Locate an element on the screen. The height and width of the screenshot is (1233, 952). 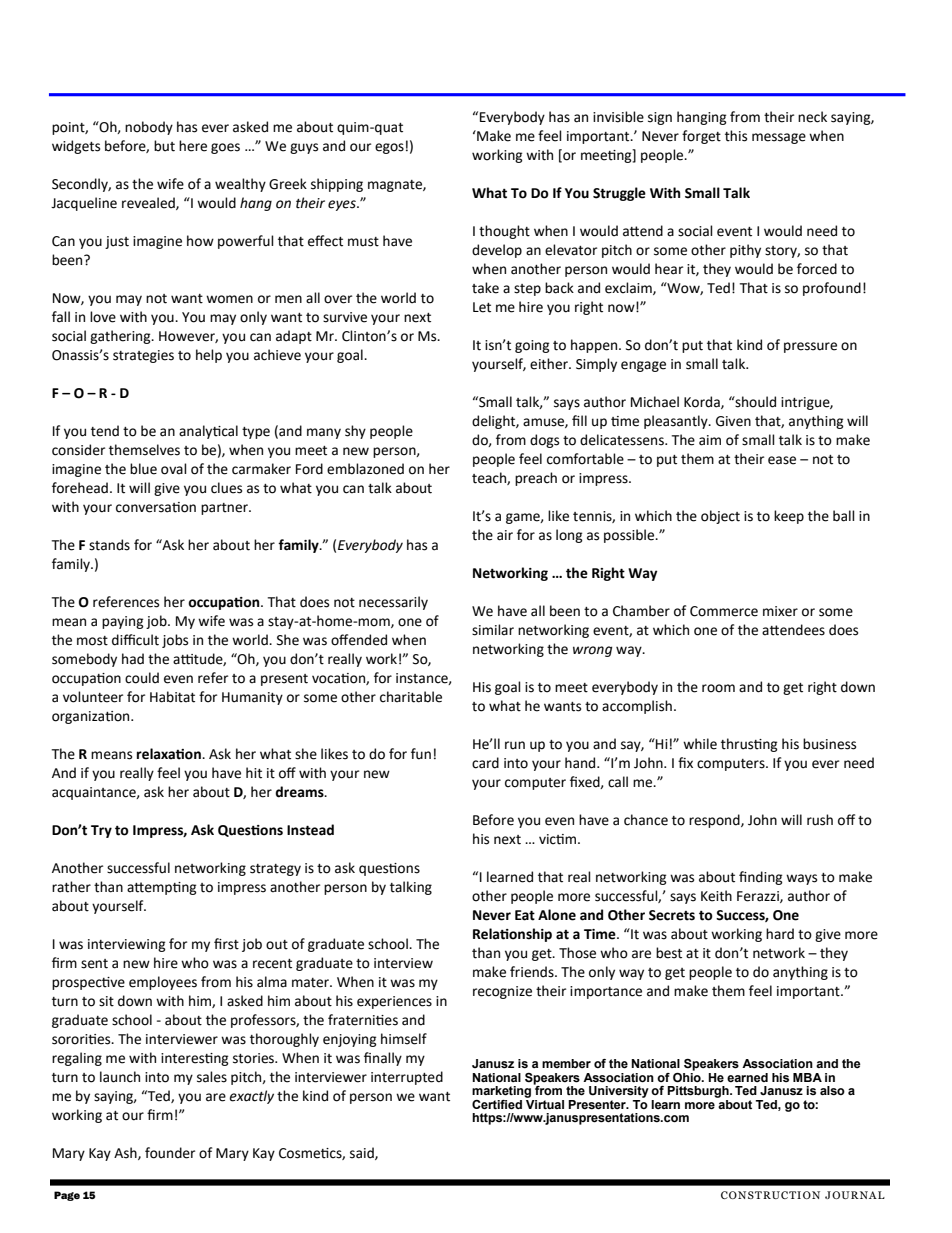
hard is located at coordinates (780, 934).
